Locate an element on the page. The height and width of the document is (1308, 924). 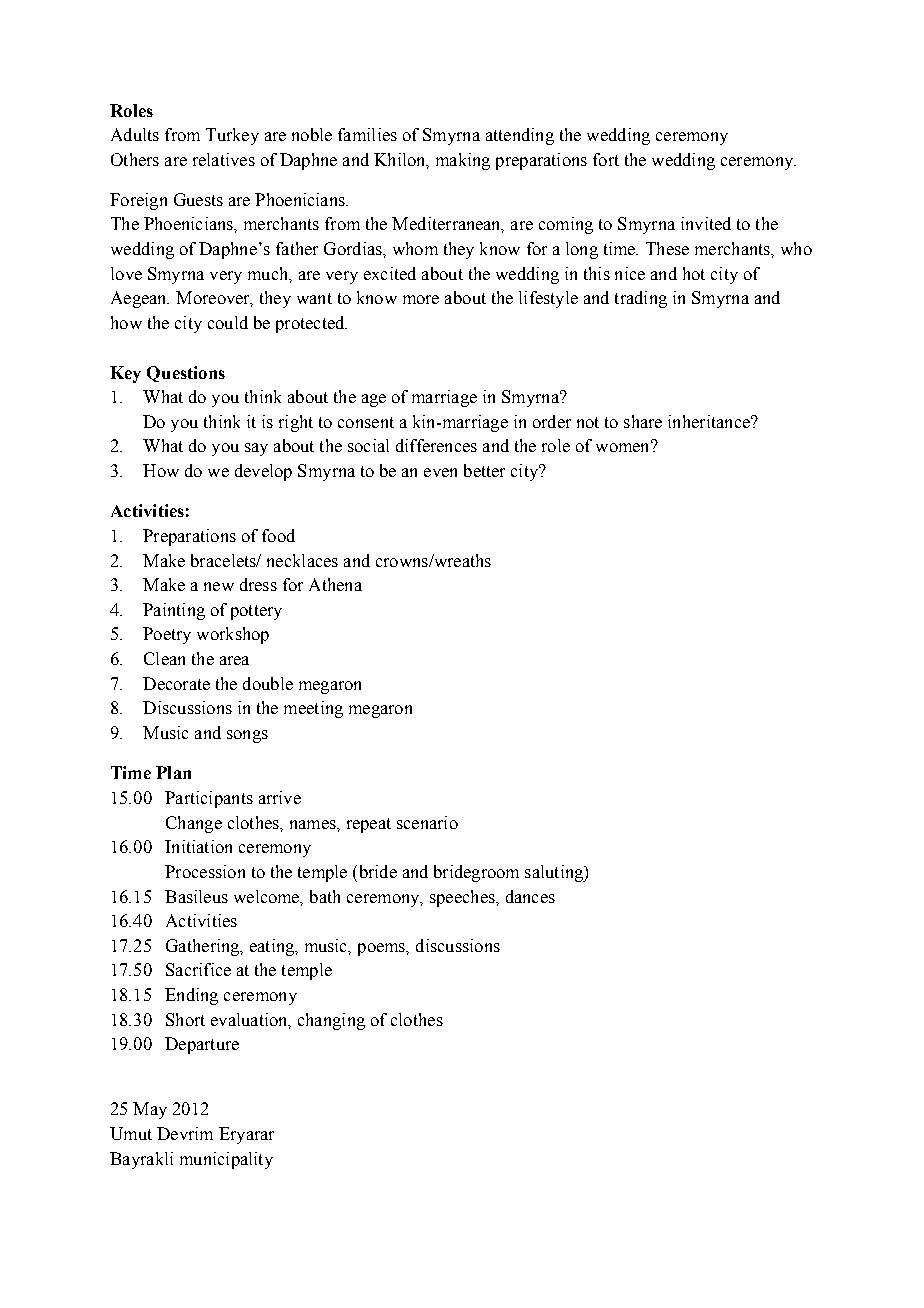
relatives is located at coordinates (224, 159).
